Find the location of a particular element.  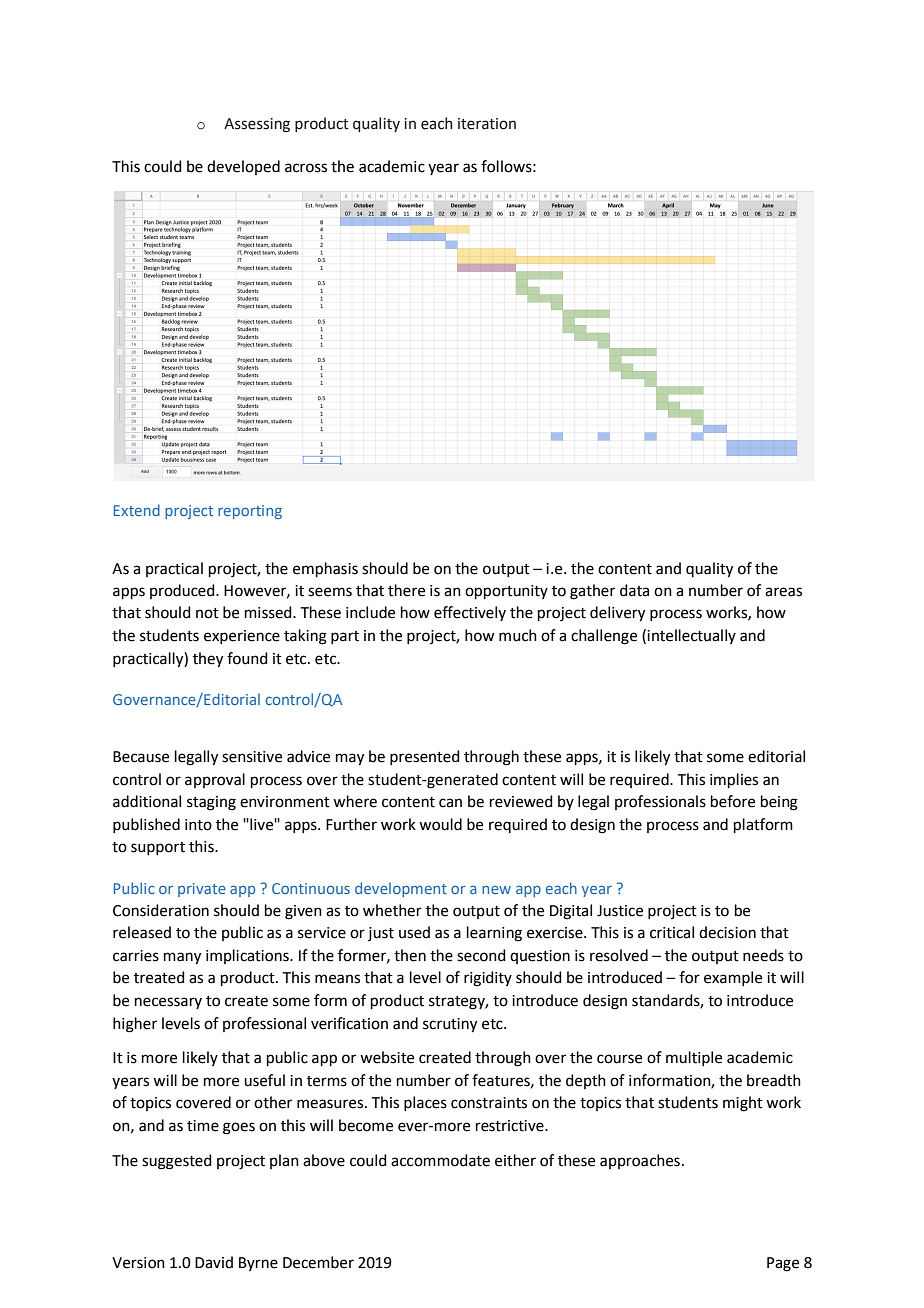

developed is located at coordinates (243, 167).
